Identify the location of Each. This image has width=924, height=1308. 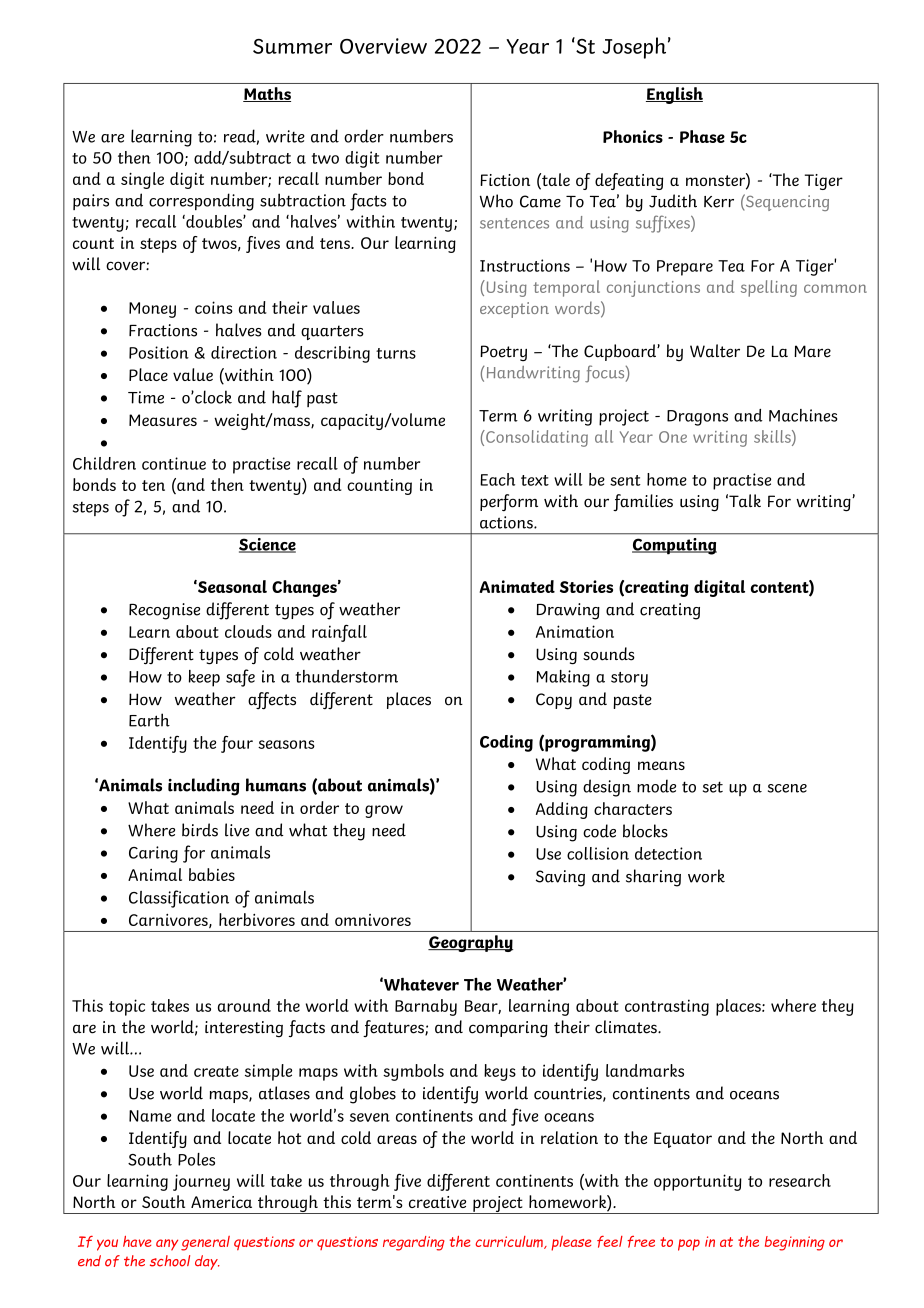
(497, 479).
